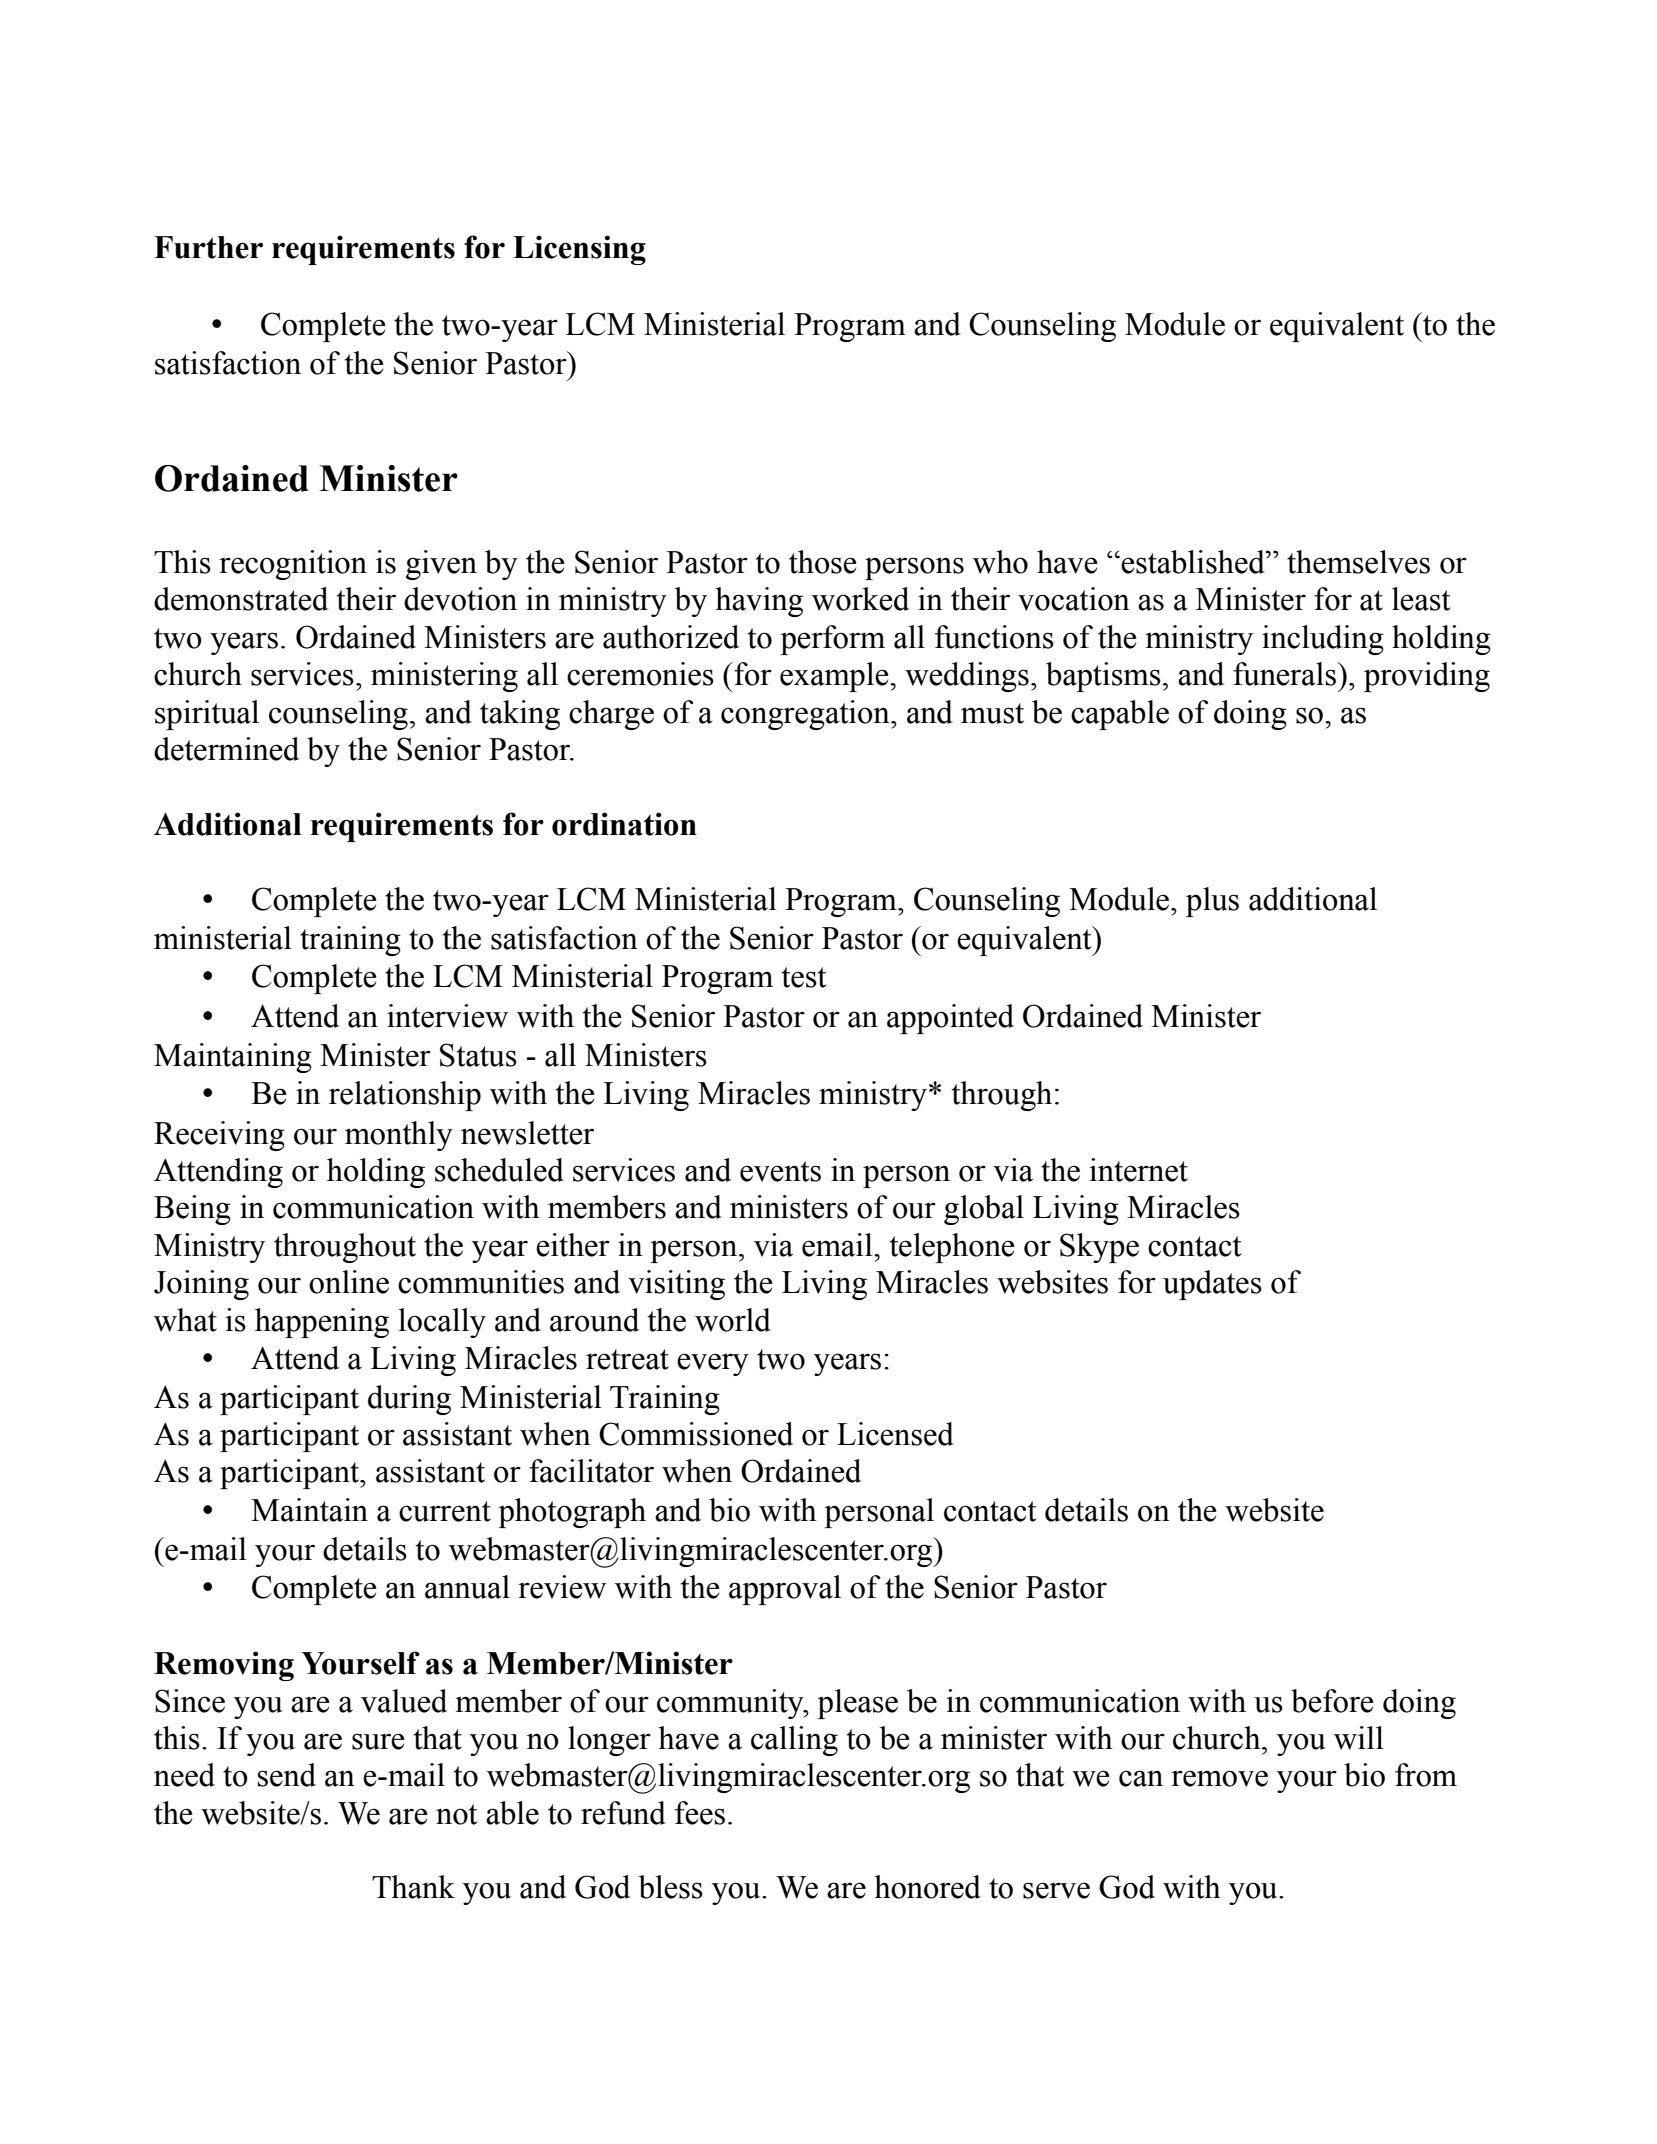 The image size is (1657, 2144). What do you see at coordinates (405, 1096) in the screenshot?
I see `relationship` at bounding box center [405, 1096].
